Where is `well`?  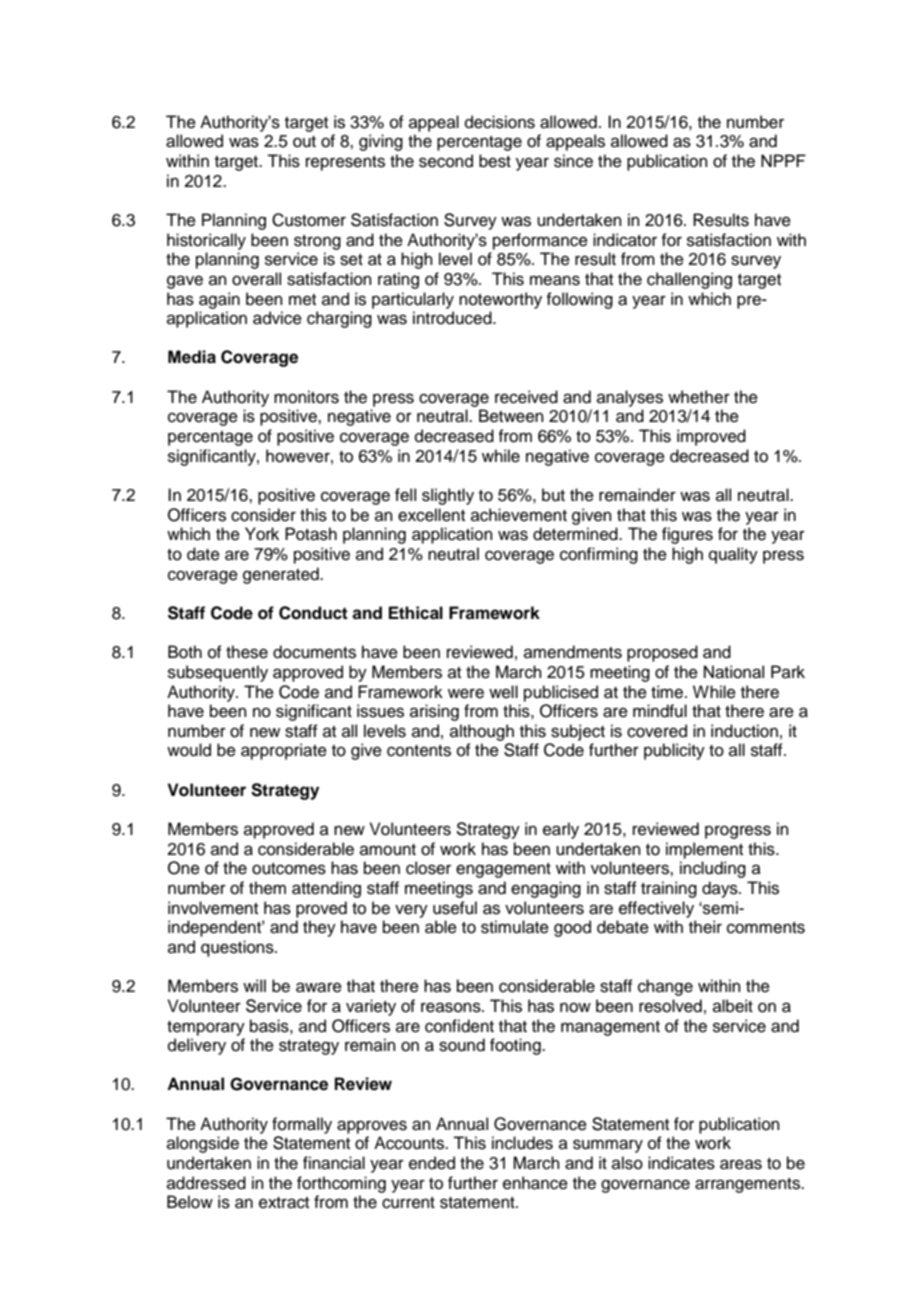
well is located at coordinates (503, 692).
